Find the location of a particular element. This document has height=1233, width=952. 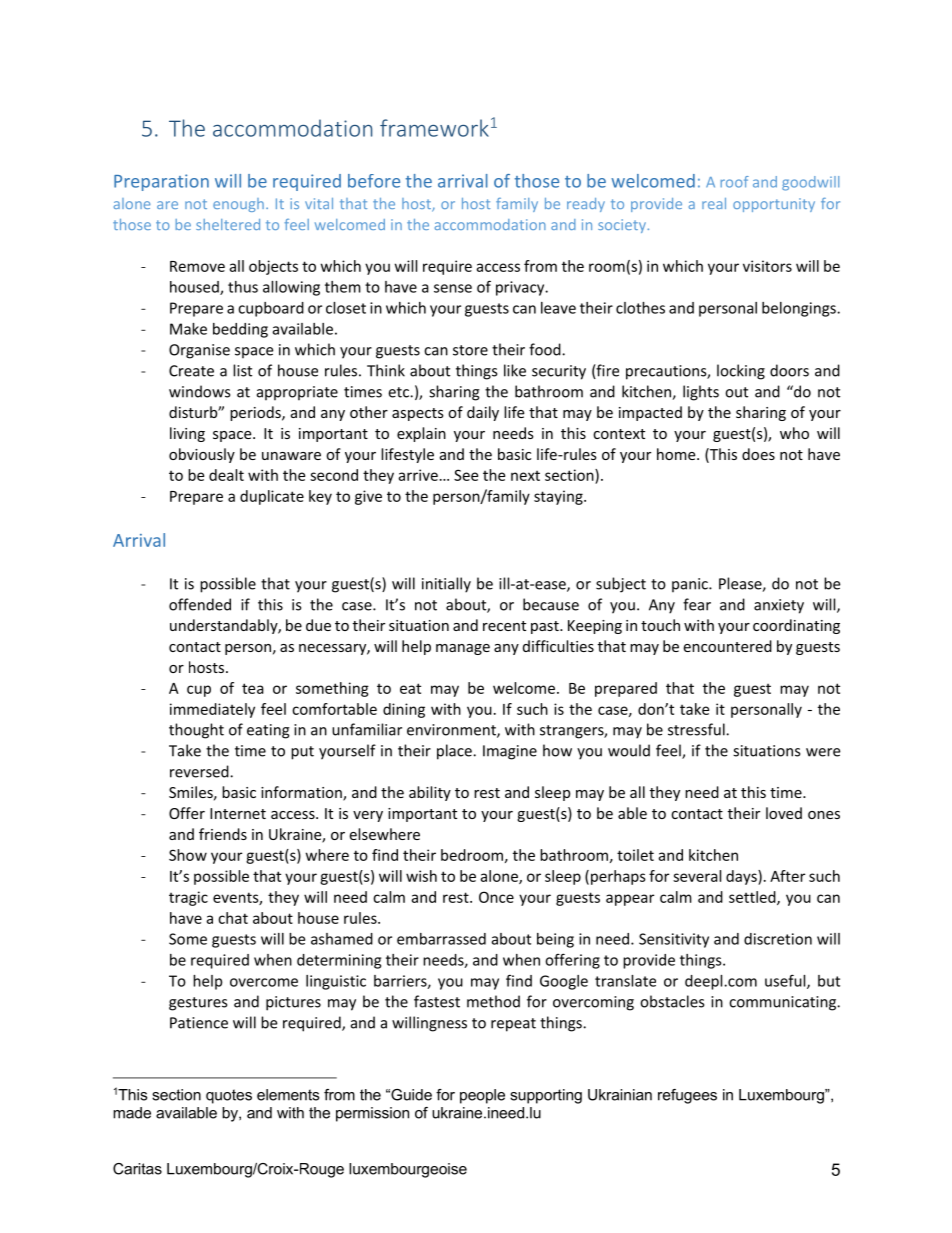

loved is located at coordinates (784, 813).
